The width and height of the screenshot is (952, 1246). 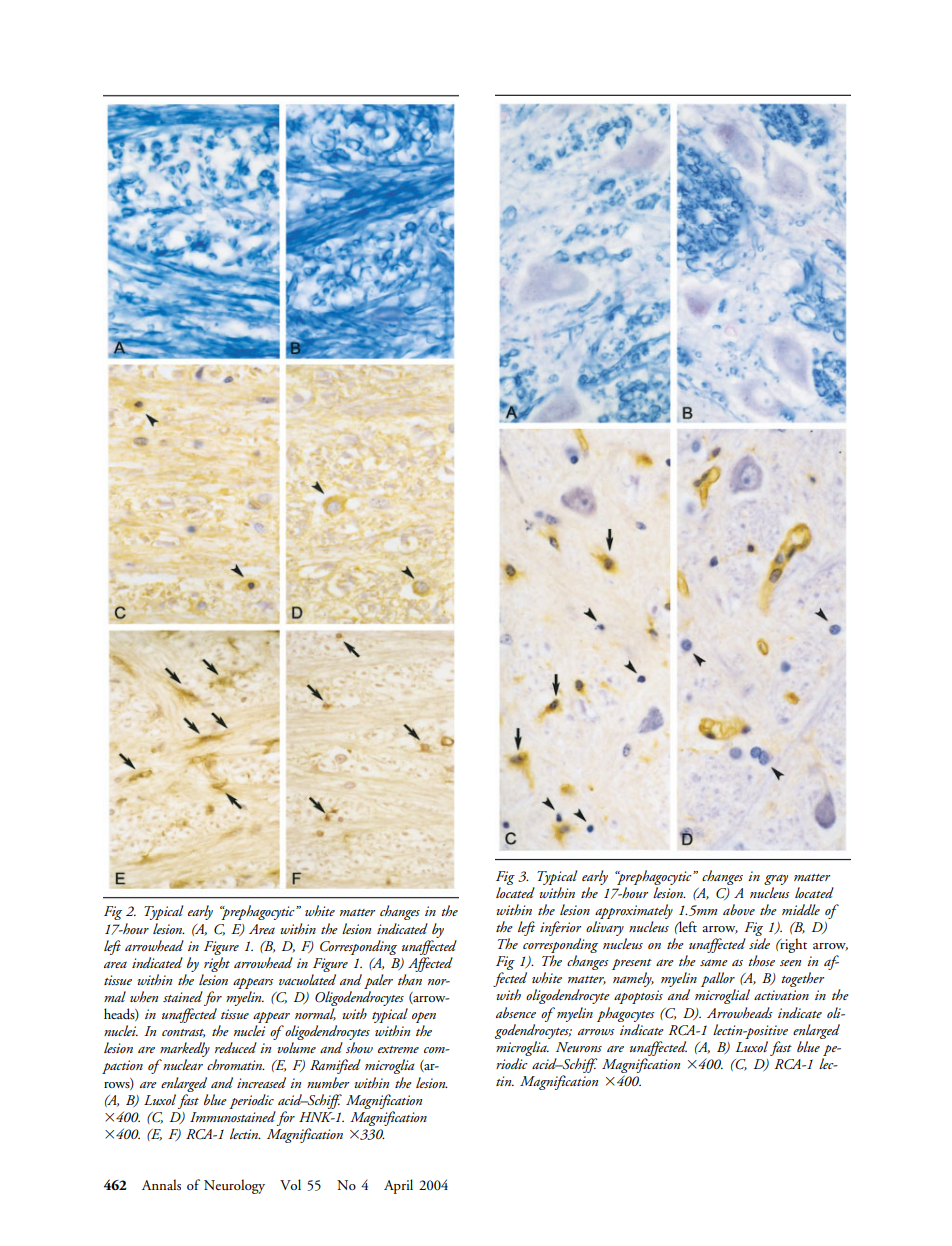 What do you see at coordinates (261, 1082) in the screenshot?
I see `increased` at bounding box center [261, 1082].
